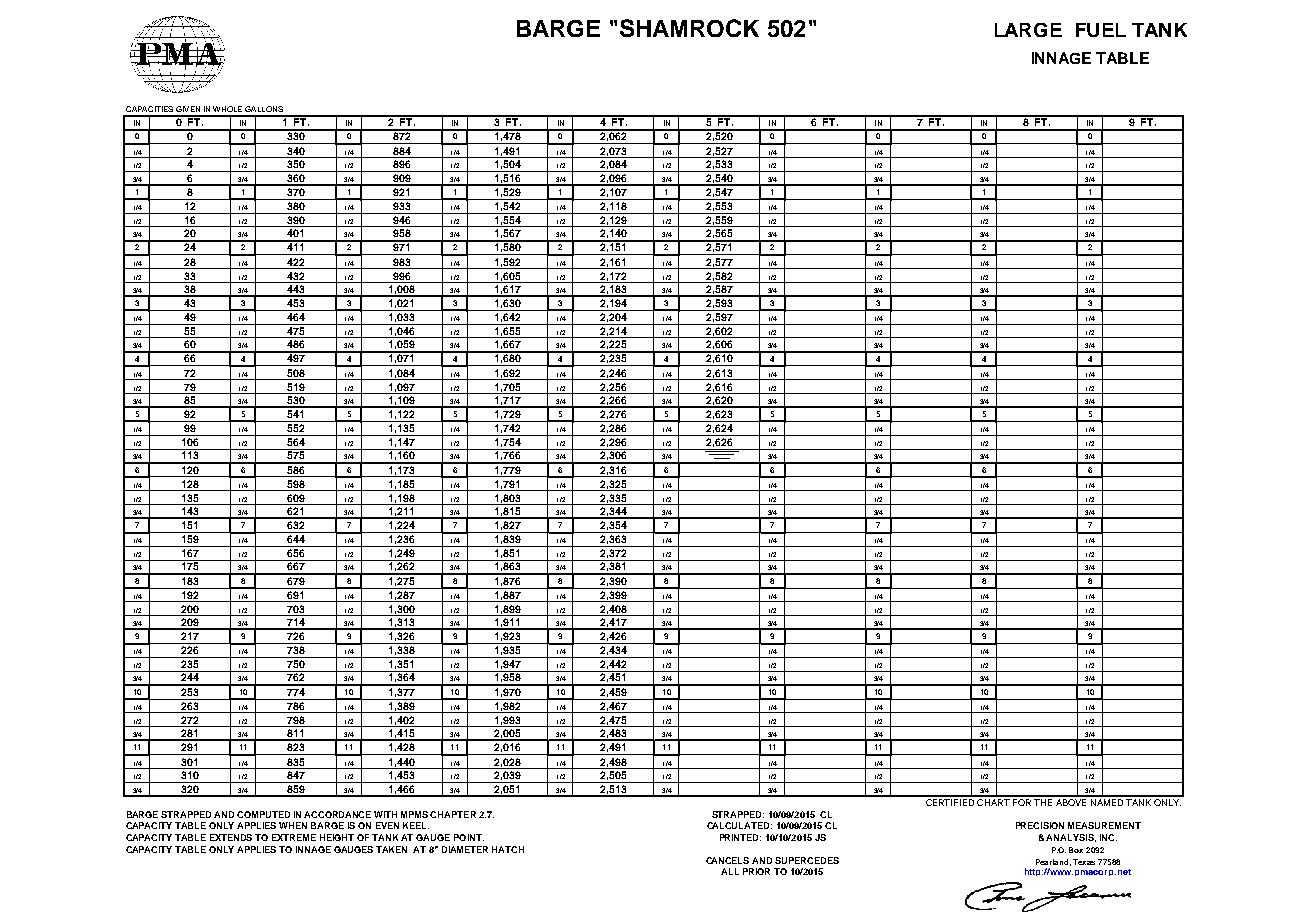 Image resolution: width=1308 pixels, height=924 pixels. What do you see at coordinates (740, 837) in the screenshot?
I see `PRINTED` at bounding box center [740, 837].
